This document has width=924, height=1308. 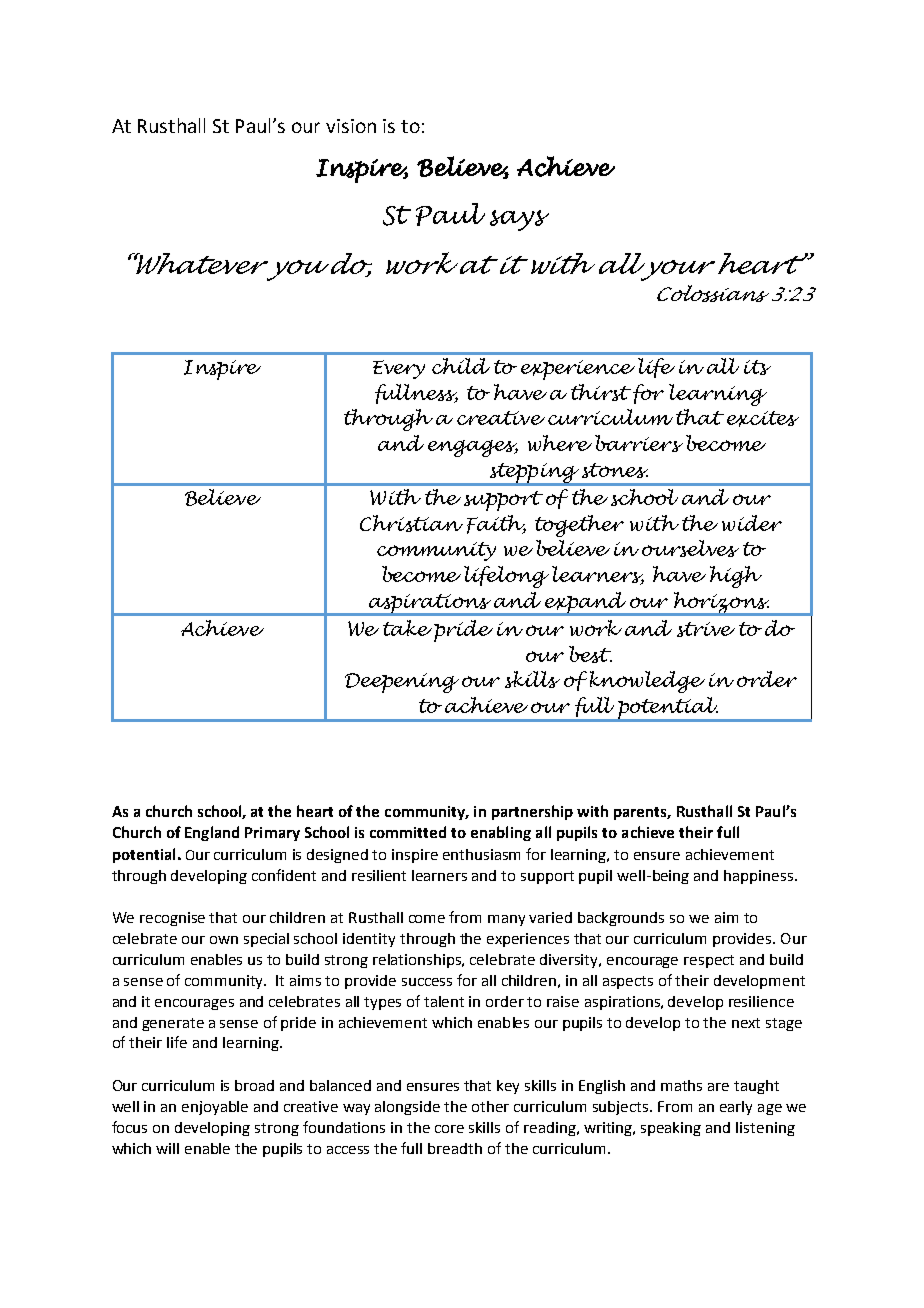 I want to click on best, so click(x=590, y=654).
